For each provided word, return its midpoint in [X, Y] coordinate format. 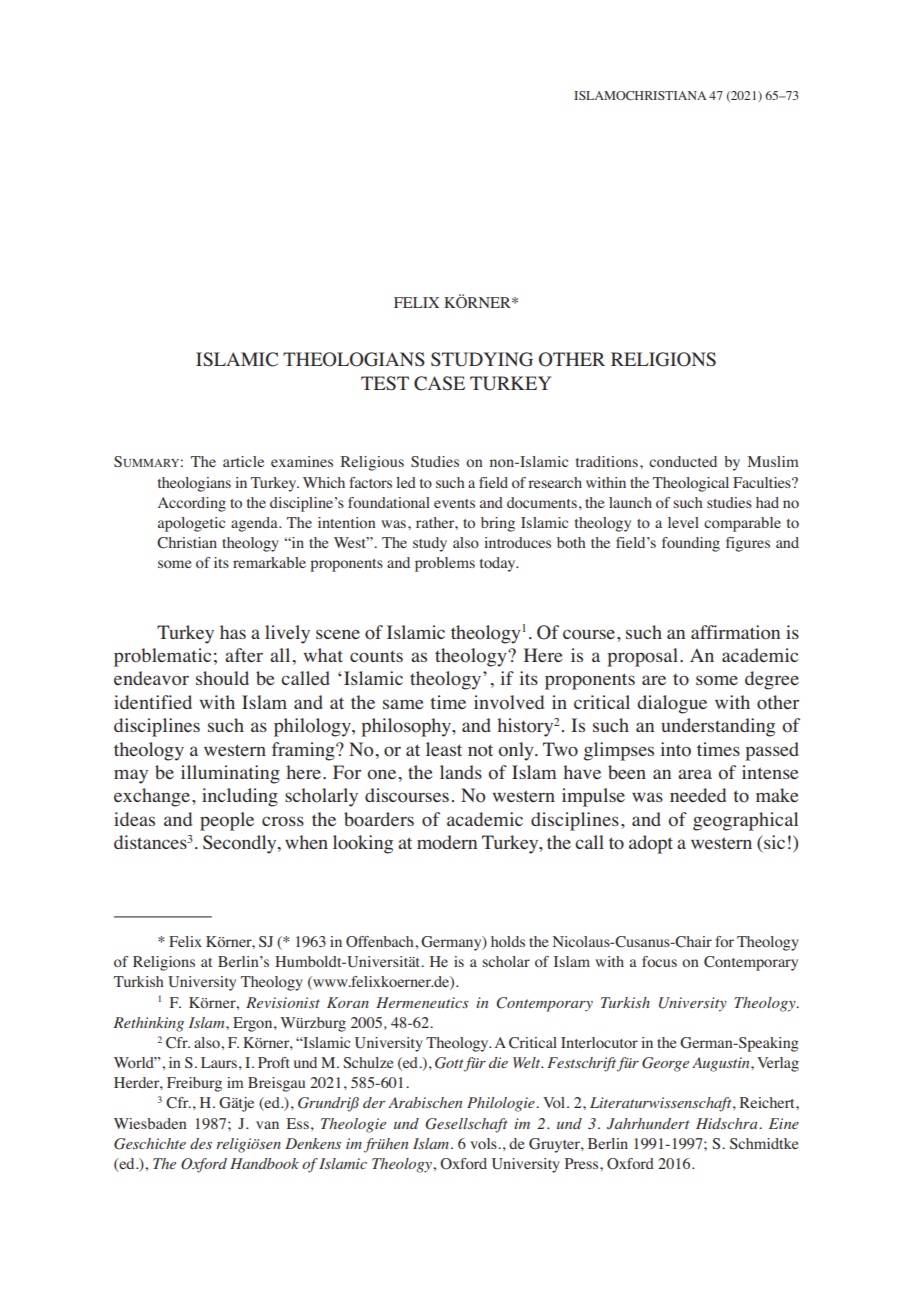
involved [509, 702]
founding [691, 544]
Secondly [241, 844]
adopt [651, 844]
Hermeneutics [422, 1002]
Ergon [254, 1024]
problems [445, 564]
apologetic [191, 524]
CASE [439, 383]
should [222, 678]
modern [447, 842]
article [243, 461]
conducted [683, 461]
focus [659, 961]
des [201, 1143]
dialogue [672, 704]
